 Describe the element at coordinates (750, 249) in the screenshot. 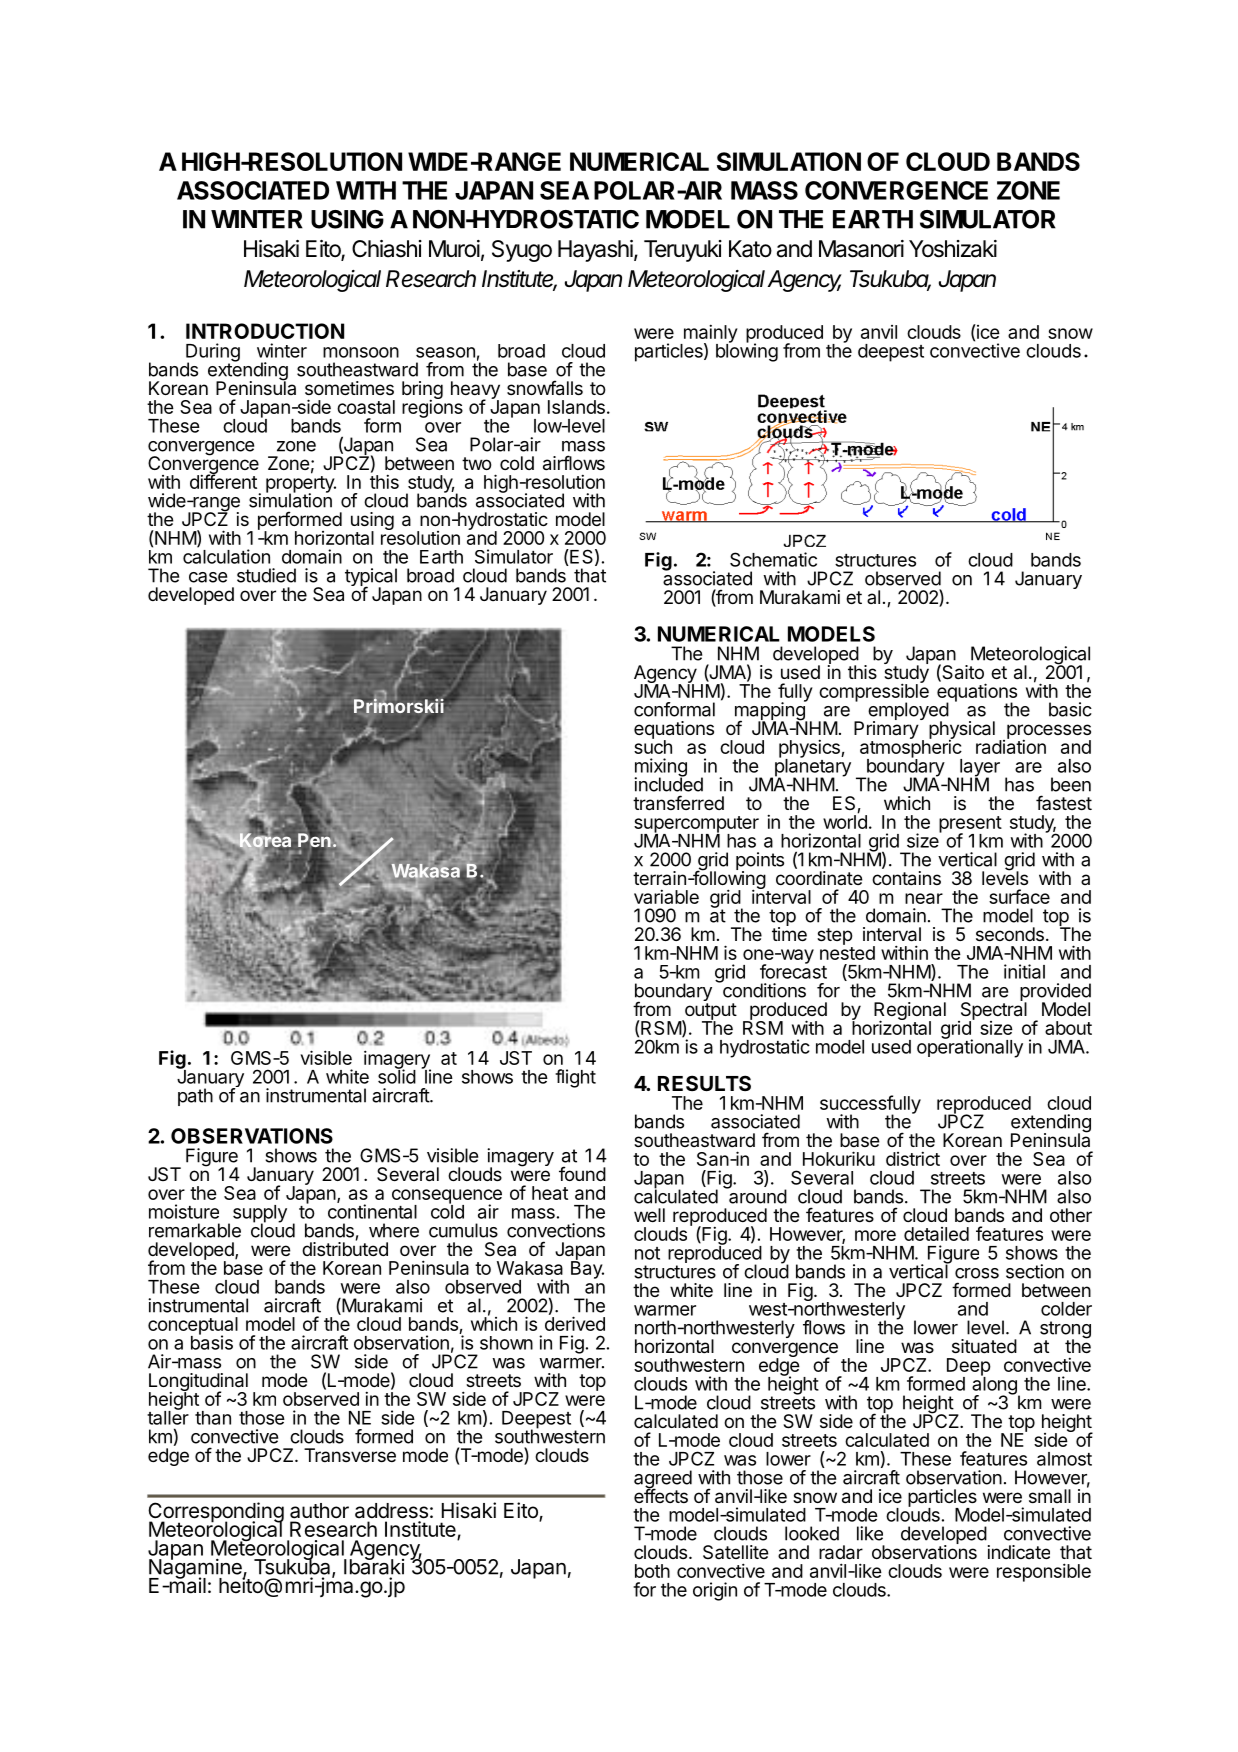

I see `Kato` at that location.
